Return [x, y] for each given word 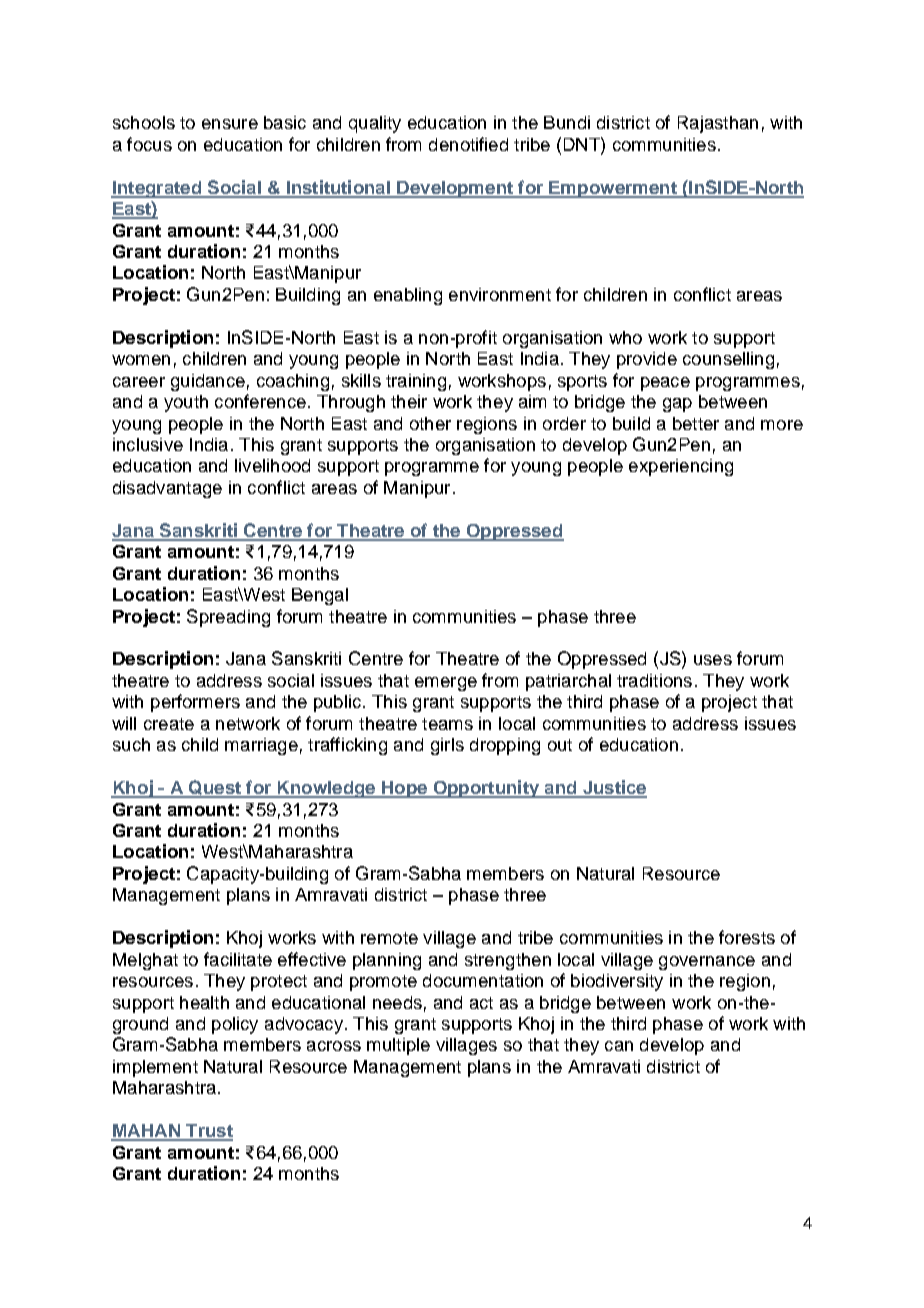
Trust [208, 1132]
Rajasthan [718, 124]
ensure [230, 124]
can [619, 1046]
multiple [398, 1046]
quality [375, 124]
